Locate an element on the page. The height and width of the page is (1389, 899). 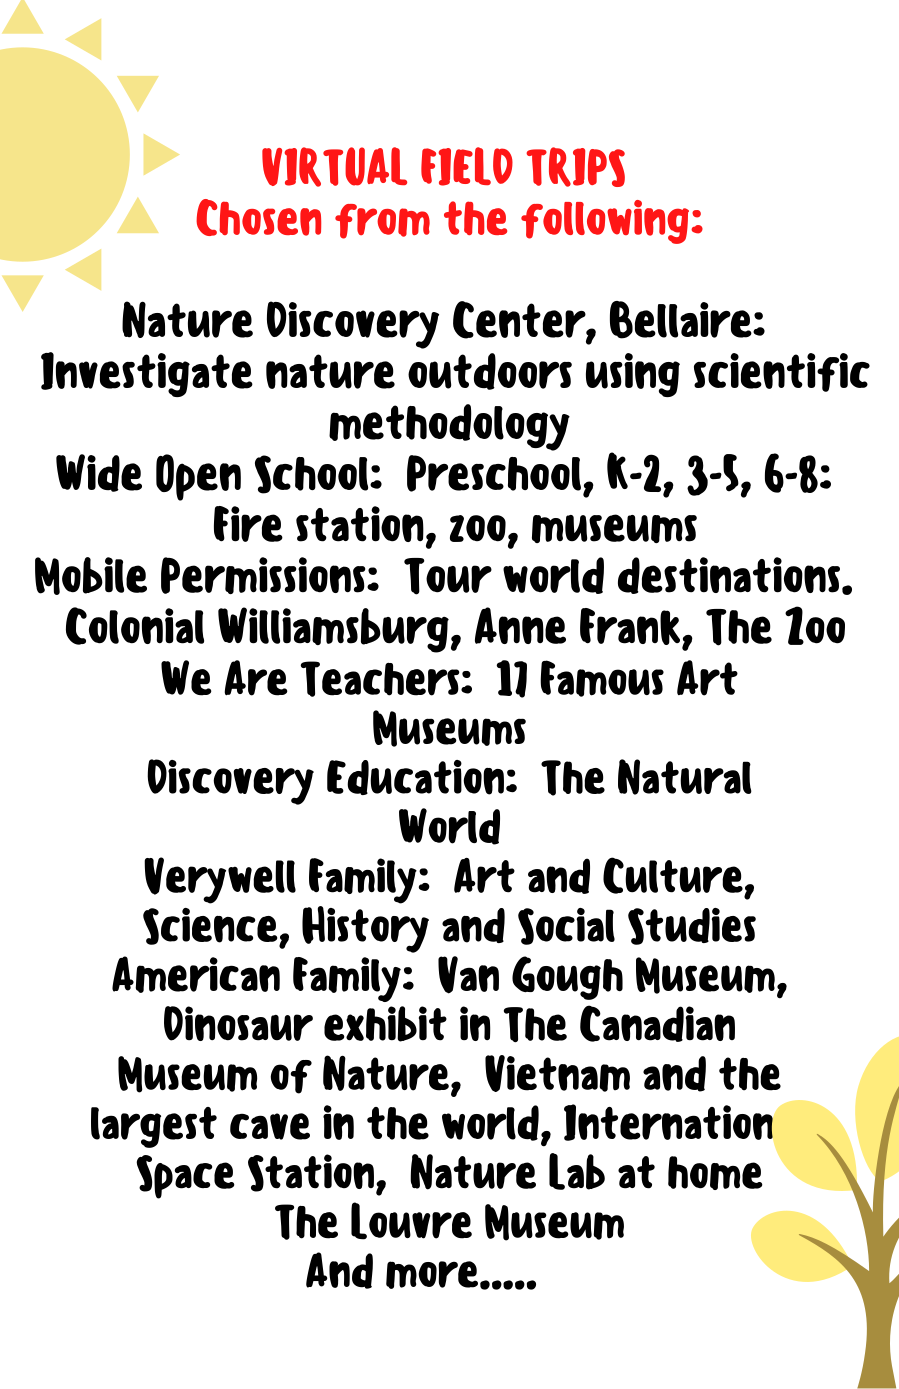
Open is located at coordinates (198, 477).
